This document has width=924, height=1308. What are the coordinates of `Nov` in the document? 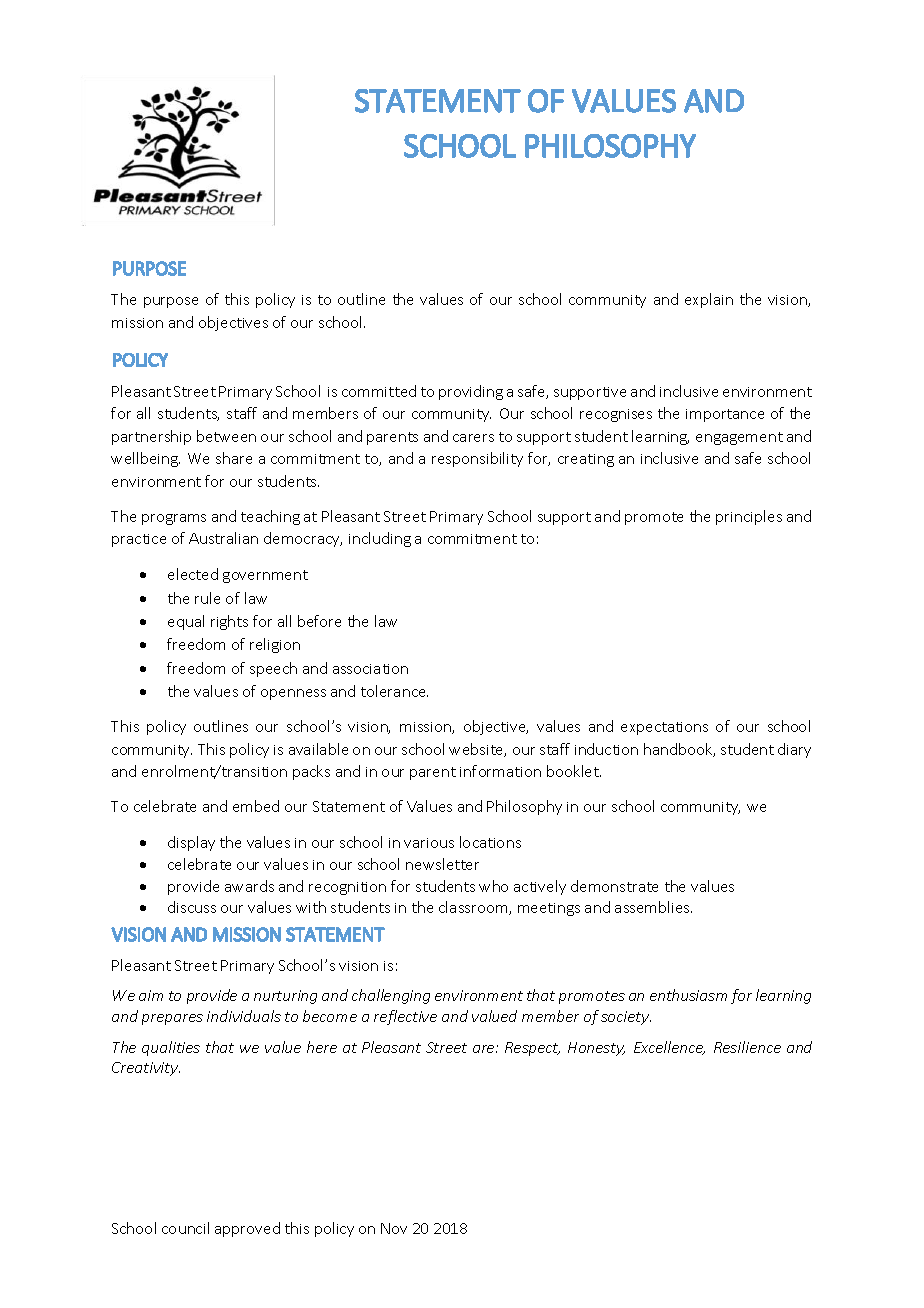 It's located at (394, 1228).
